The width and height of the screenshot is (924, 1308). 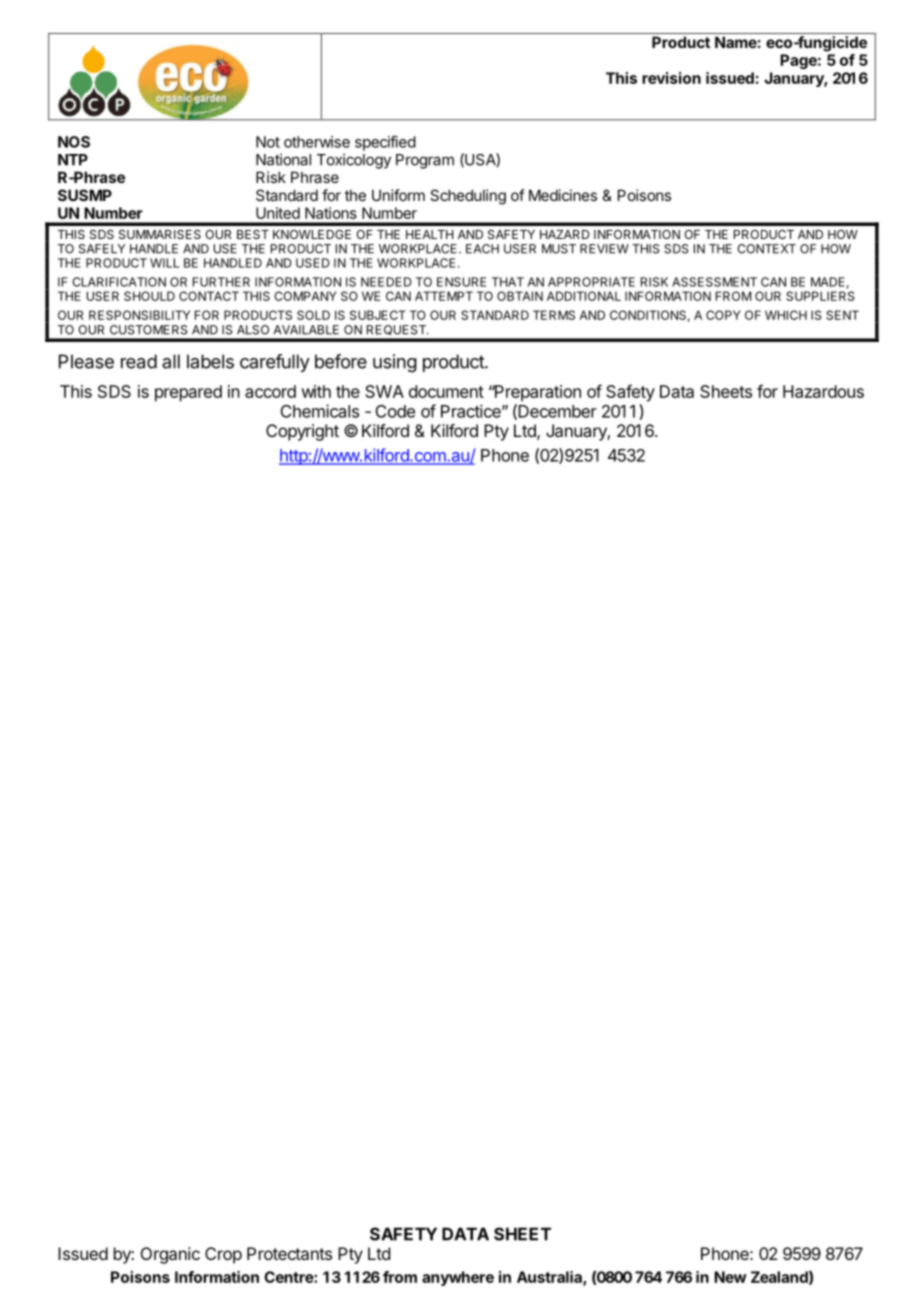 What do you see at coordinates (425, 161) in the screenshot?
I see `Program` at bounding box center [425, 161].
